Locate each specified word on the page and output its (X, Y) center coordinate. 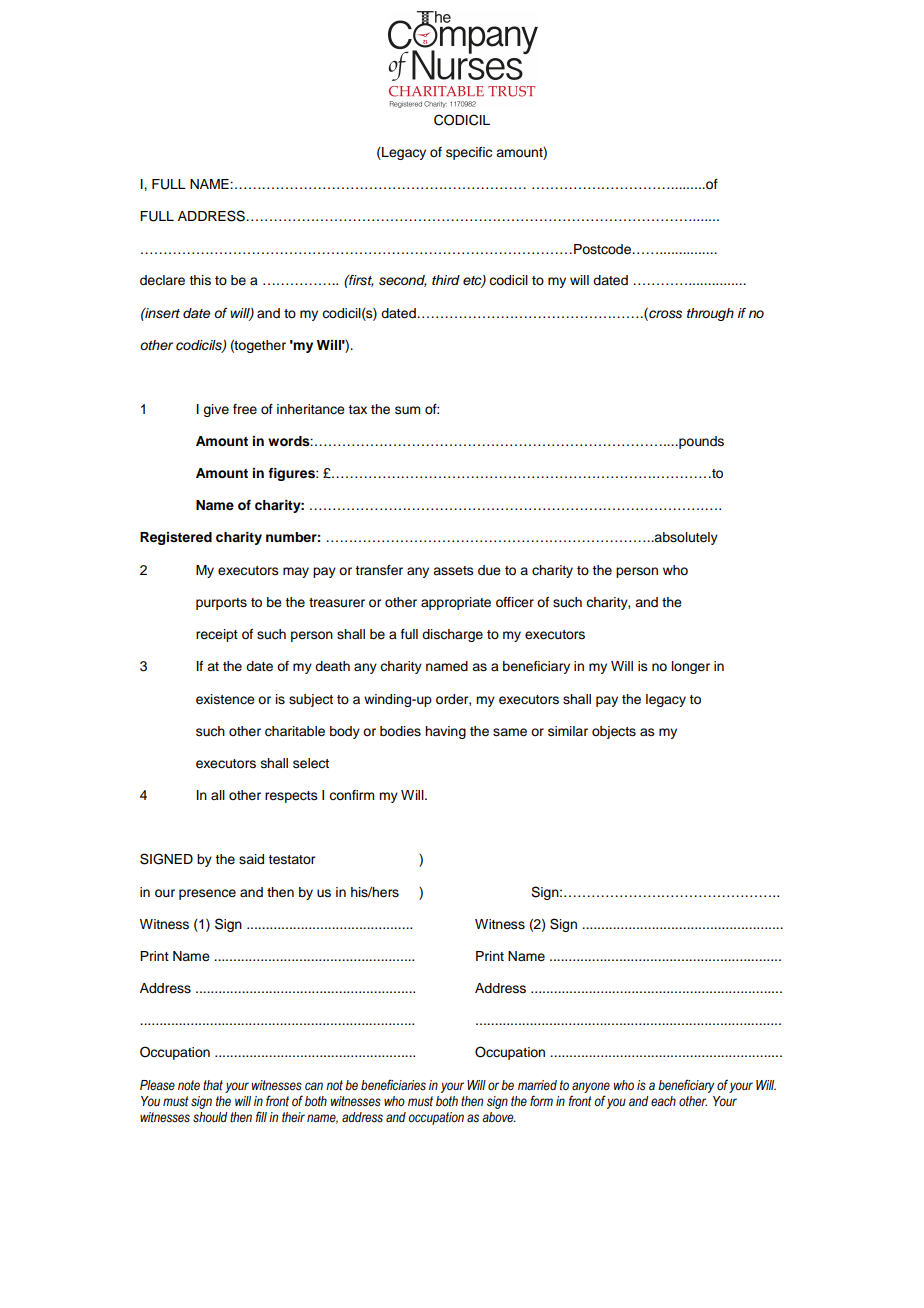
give (216, 410)
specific (469, 153)
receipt (217, 635)
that (213, 1085)
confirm (351, 795)
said (251, 859)
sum (407, 410)
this (200, 280)
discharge (452, 635)
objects (614, 732)
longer (691, 667)
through (710, 314)
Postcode (602, 249)
